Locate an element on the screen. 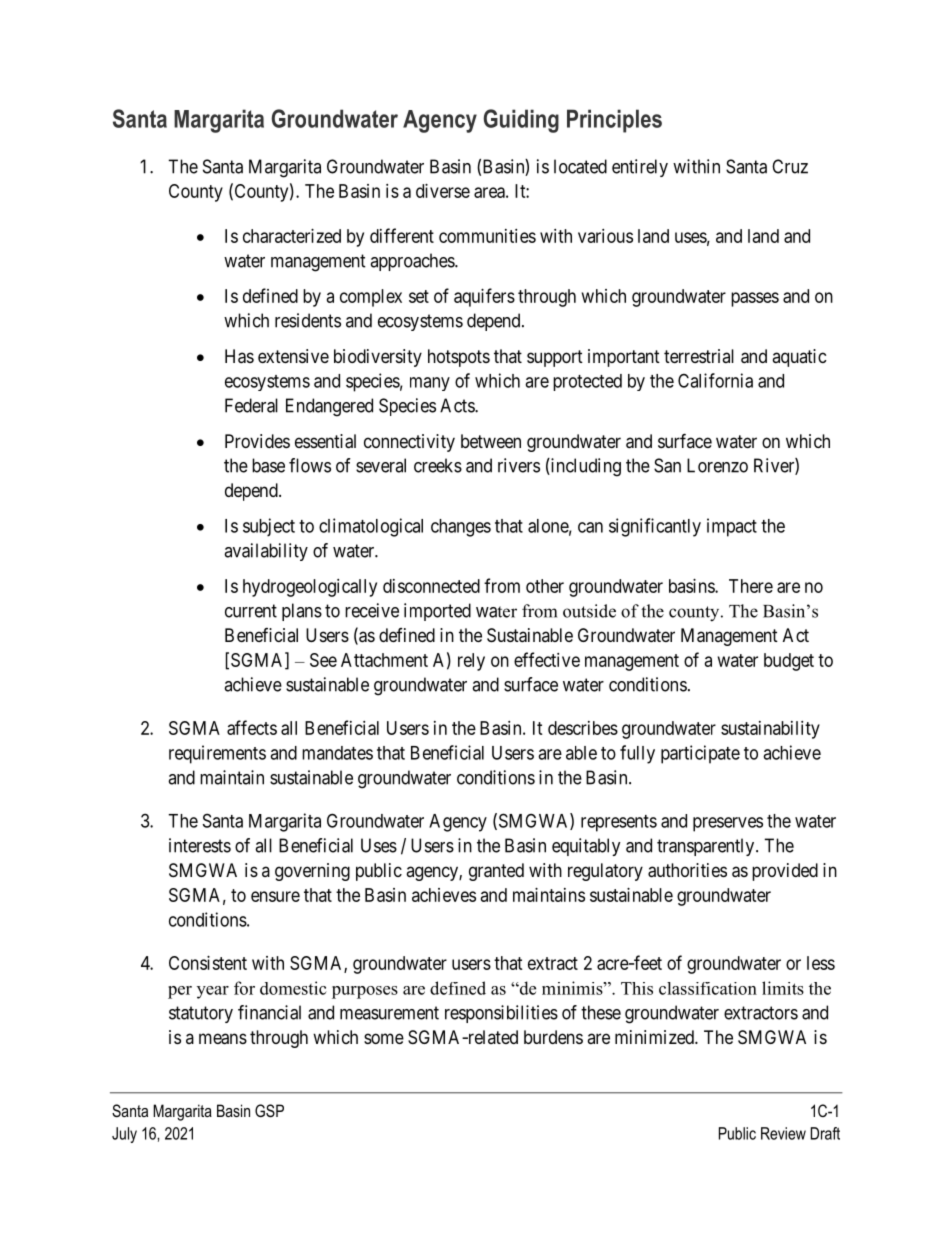 The height and width of the screenshot is (1233, 952). creeks is located at coordinates (438, 465).
